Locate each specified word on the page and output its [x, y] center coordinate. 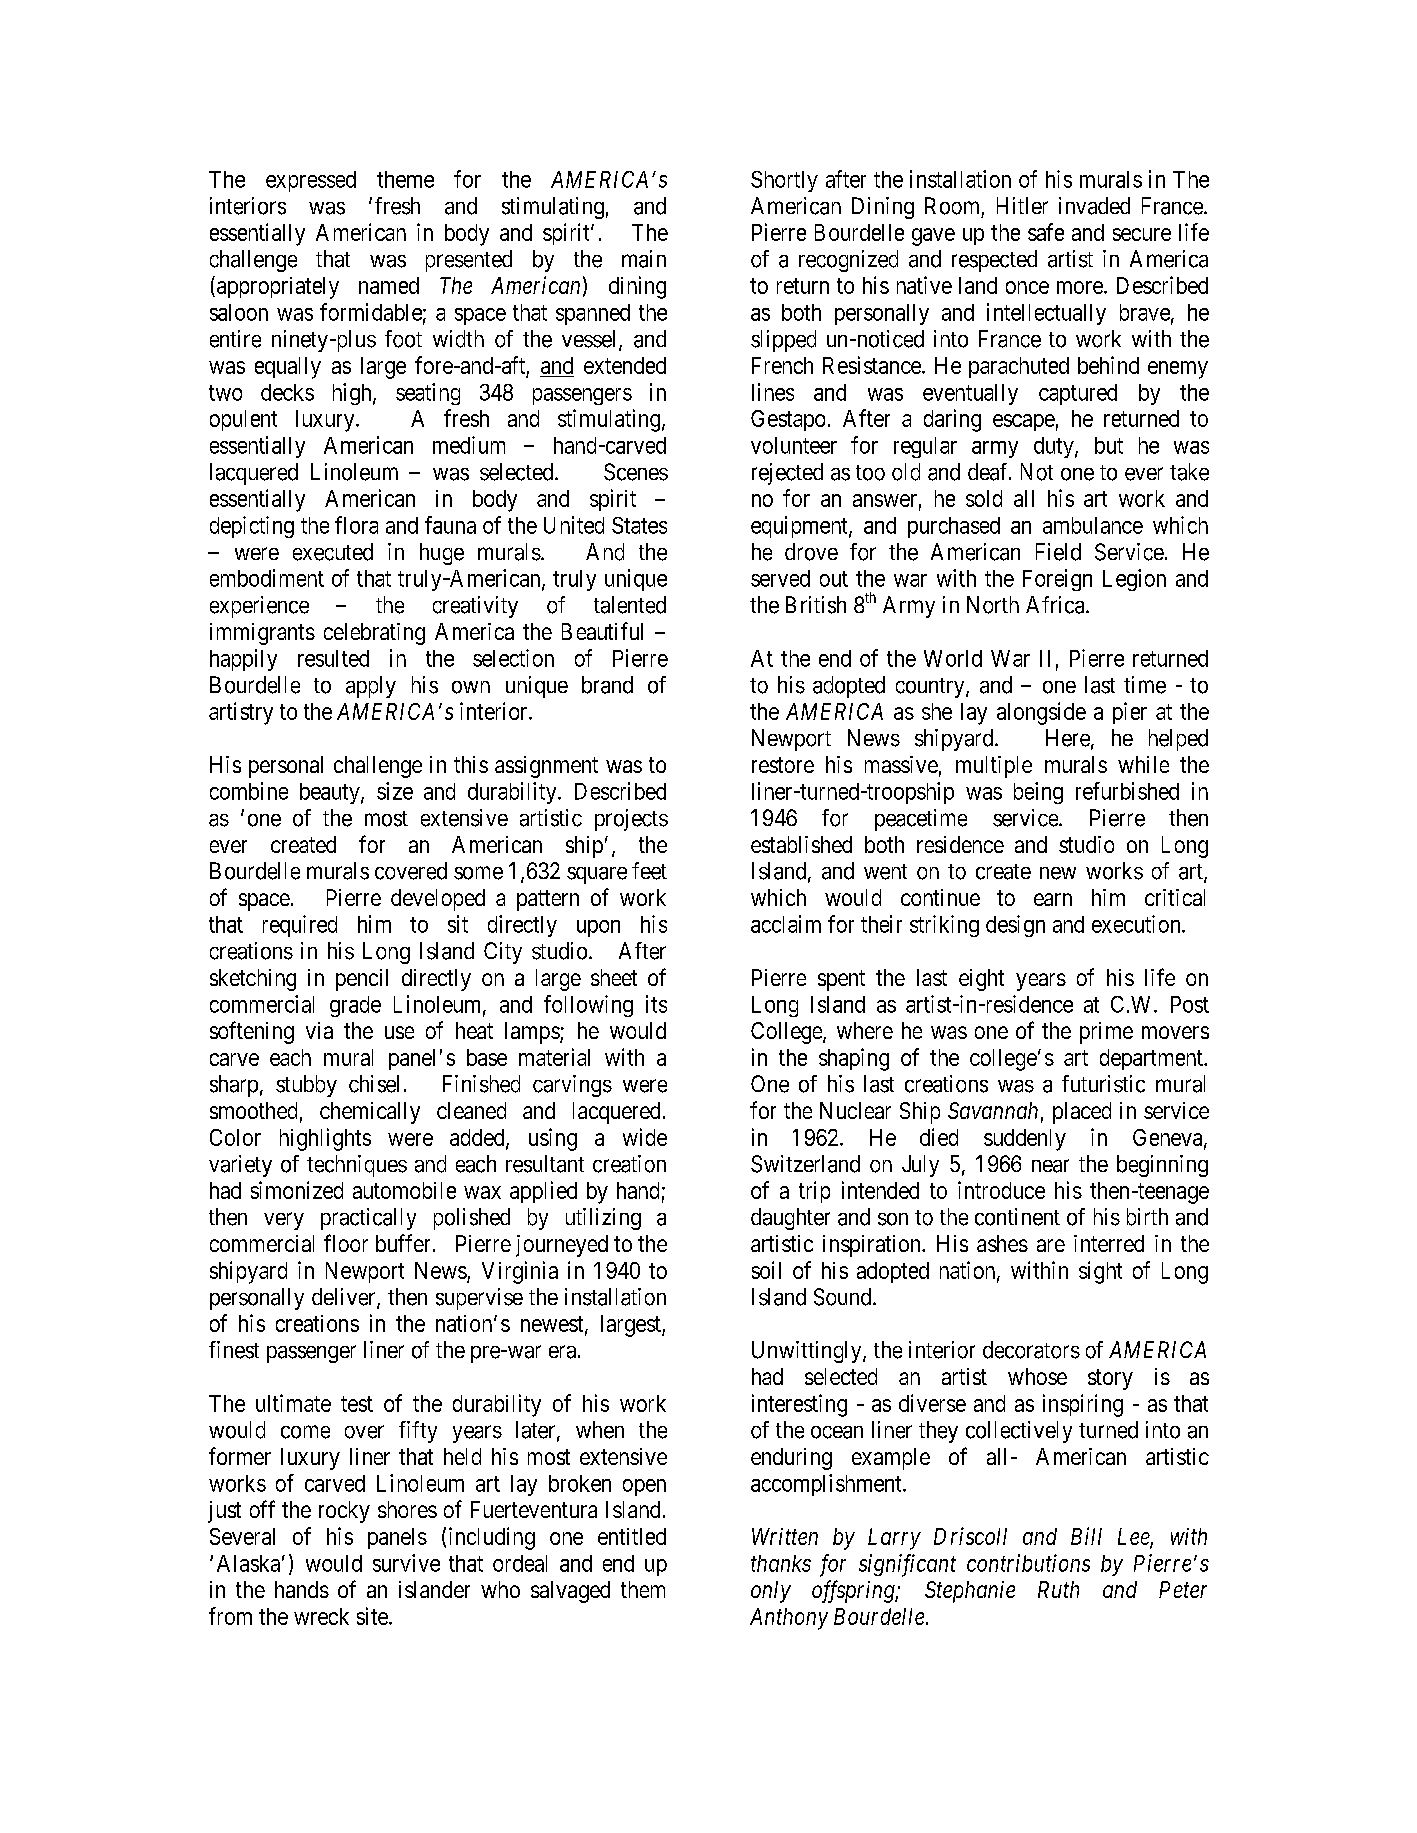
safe [1046, 232]
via [319, 1030]
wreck [321, 1616]
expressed [311, 181]
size [395, 791]
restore [783, 765]
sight [1100, 1272]
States [639, 525]
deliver [345, 1298]
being [1038, 793]
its [656, 1004]
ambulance [1093, 525]
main [644, 259]
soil [766, 1270]
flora [356, 525]
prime [1106, 1033]
